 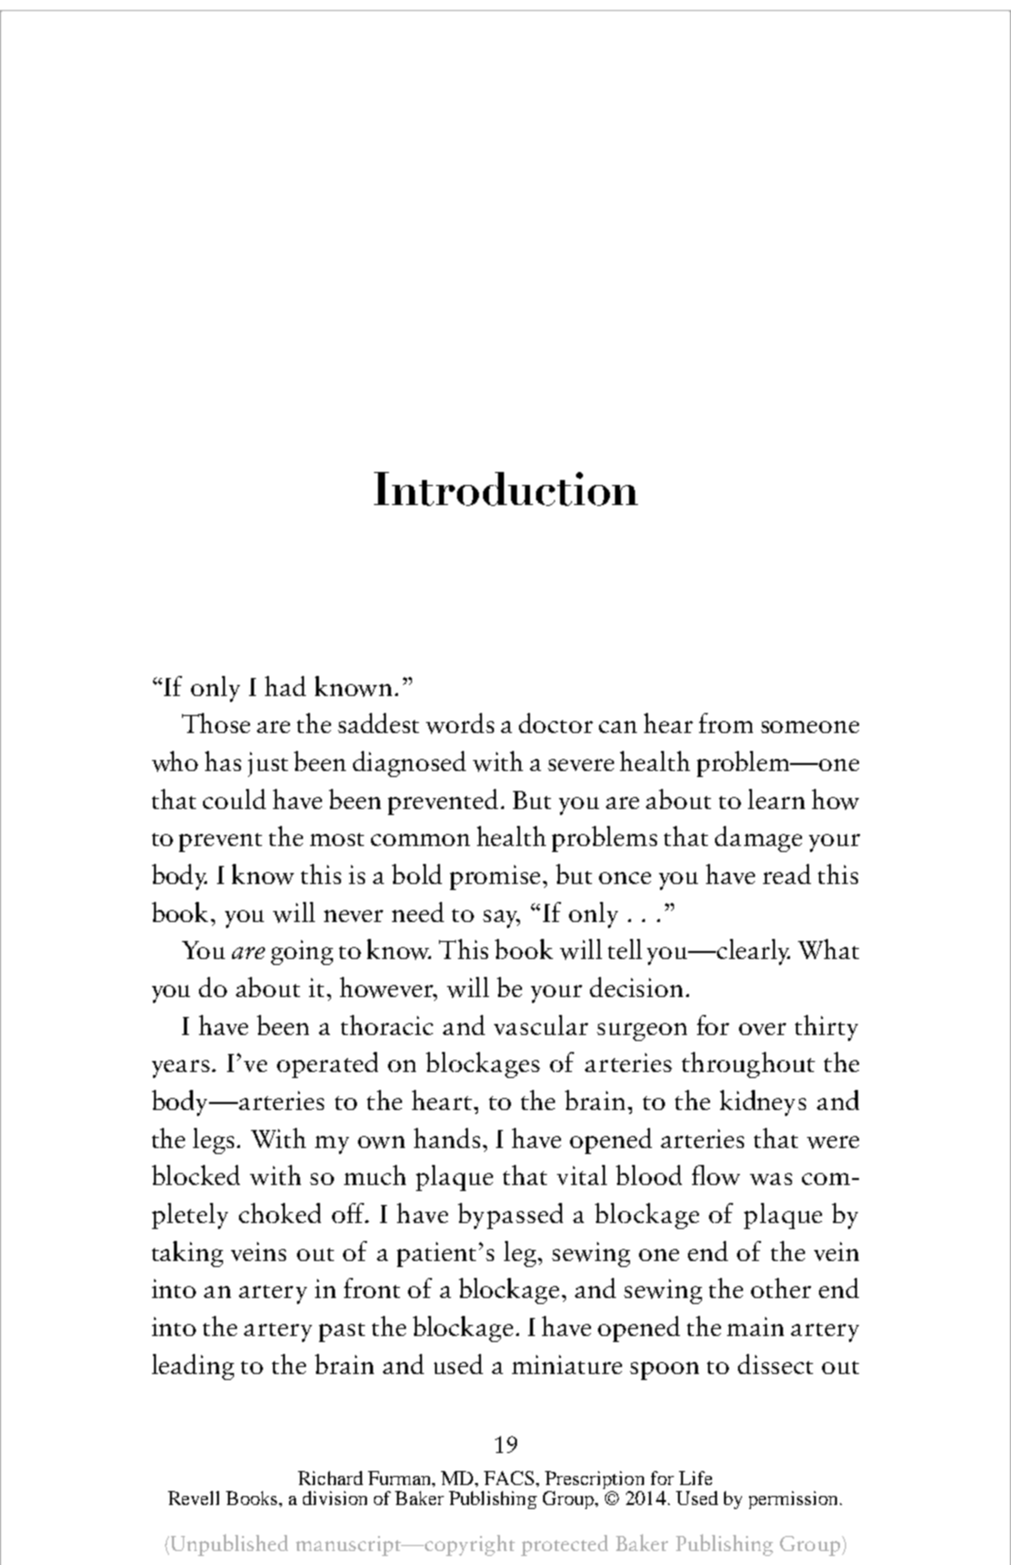 I want to click on read, so click(x=787, y=874).
